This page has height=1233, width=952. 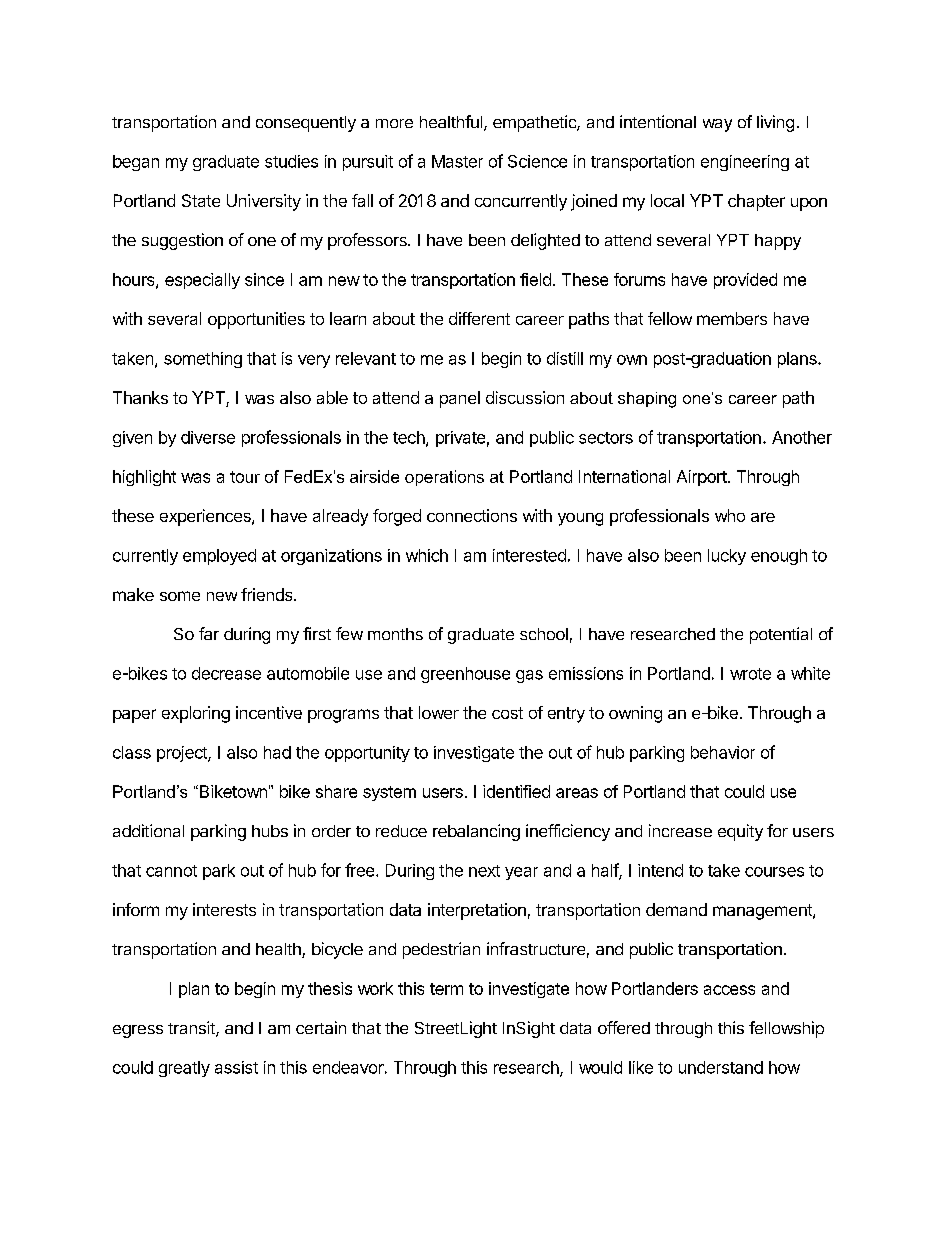 What do you see at coordinates (457, 161) in the page?
I see `Master` at bounding box center [457, 161].
